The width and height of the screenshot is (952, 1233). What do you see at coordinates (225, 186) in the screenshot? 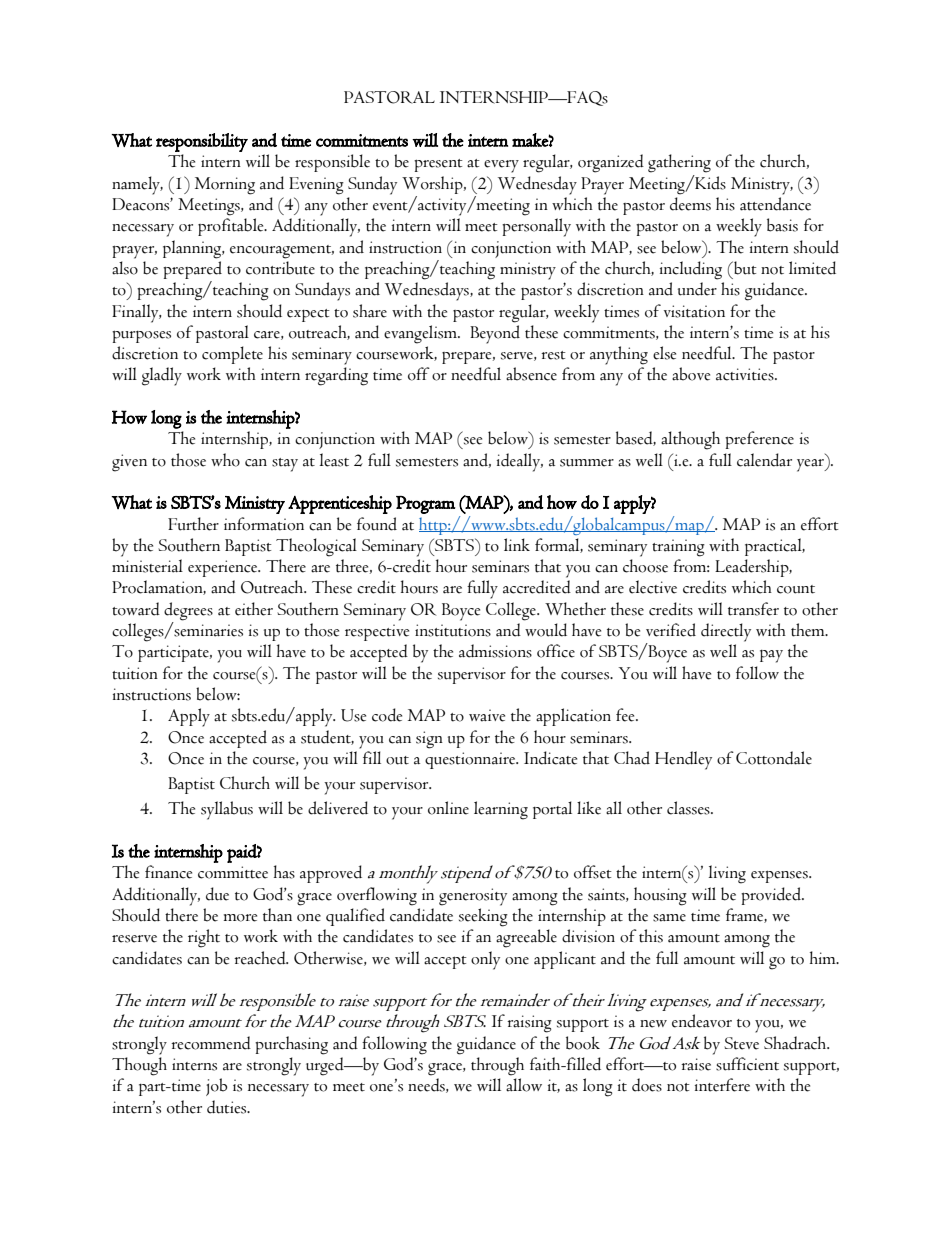
I see `Morning` at bounding box center [225, 186].
